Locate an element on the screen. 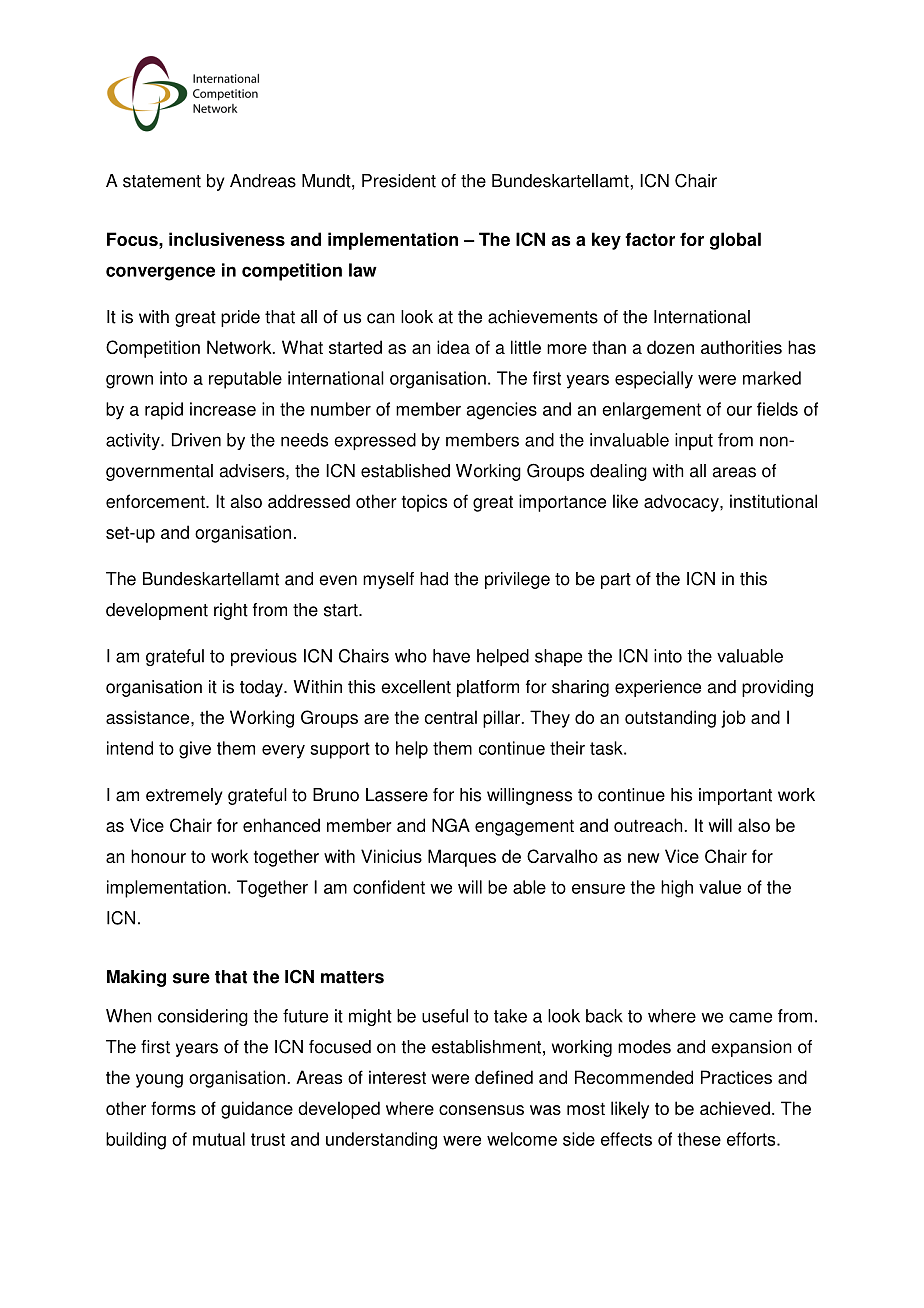 The image size is (924, 1308). achieved is located at coordinates (735, 1108).
